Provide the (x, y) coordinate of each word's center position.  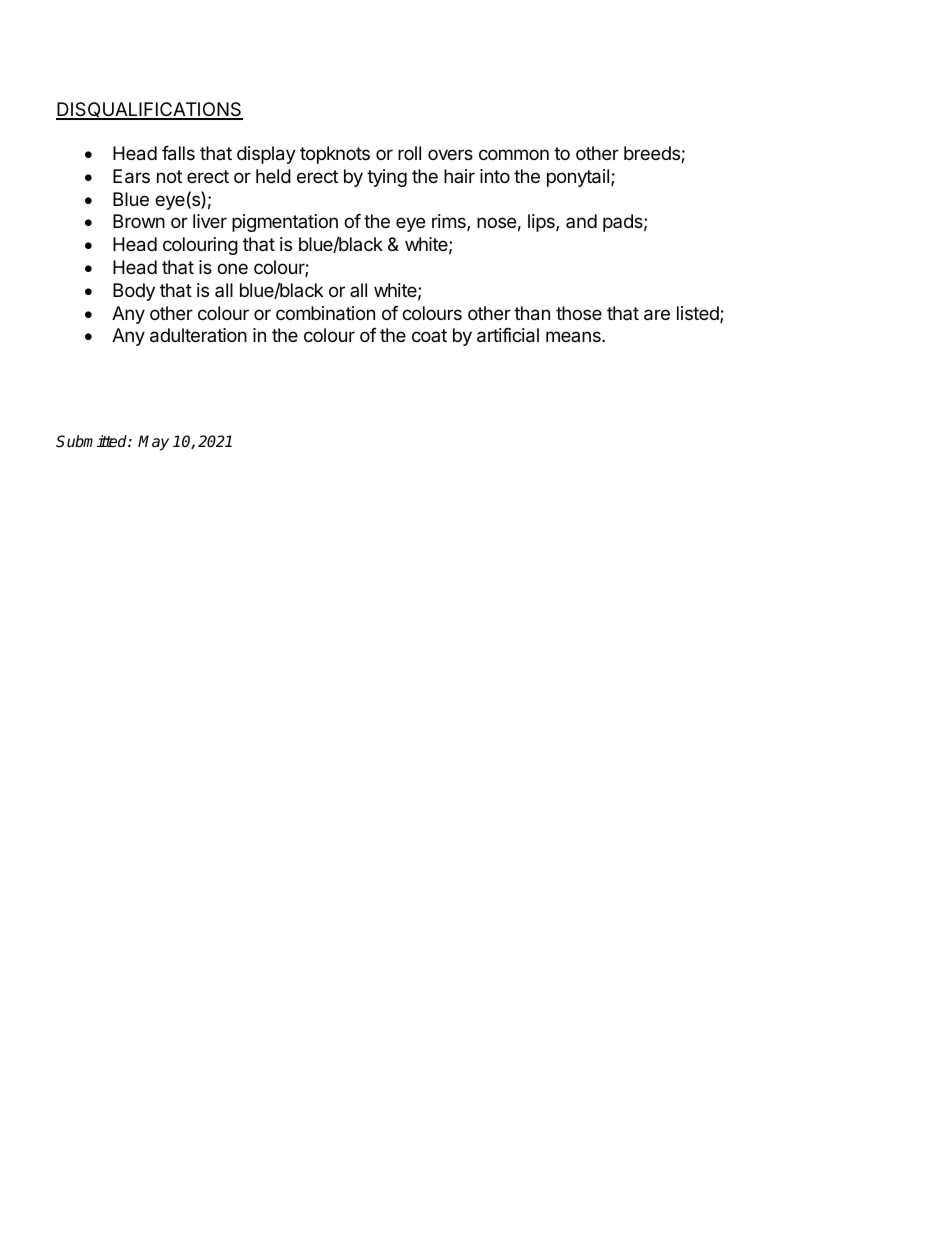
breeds (653, 154)
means (574, 336)
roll (409, 153)
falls (178, 153)
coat (429, 335)
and (581, 221)
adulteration (198, 335)
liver (210, 221)
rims (450, 222)
